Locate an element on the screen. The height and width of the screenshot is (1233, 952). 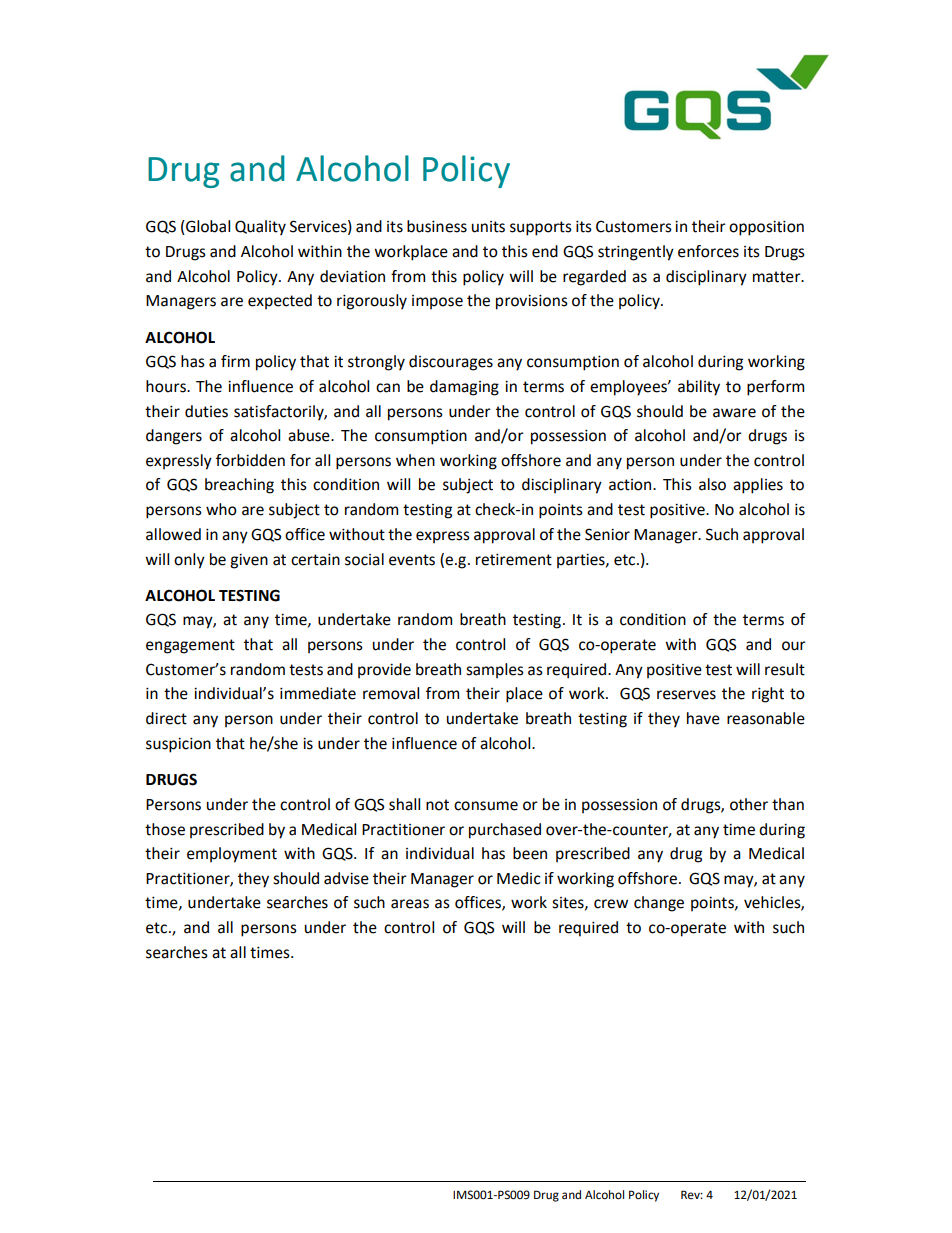
enforces is located at coordinates (708, 251).
